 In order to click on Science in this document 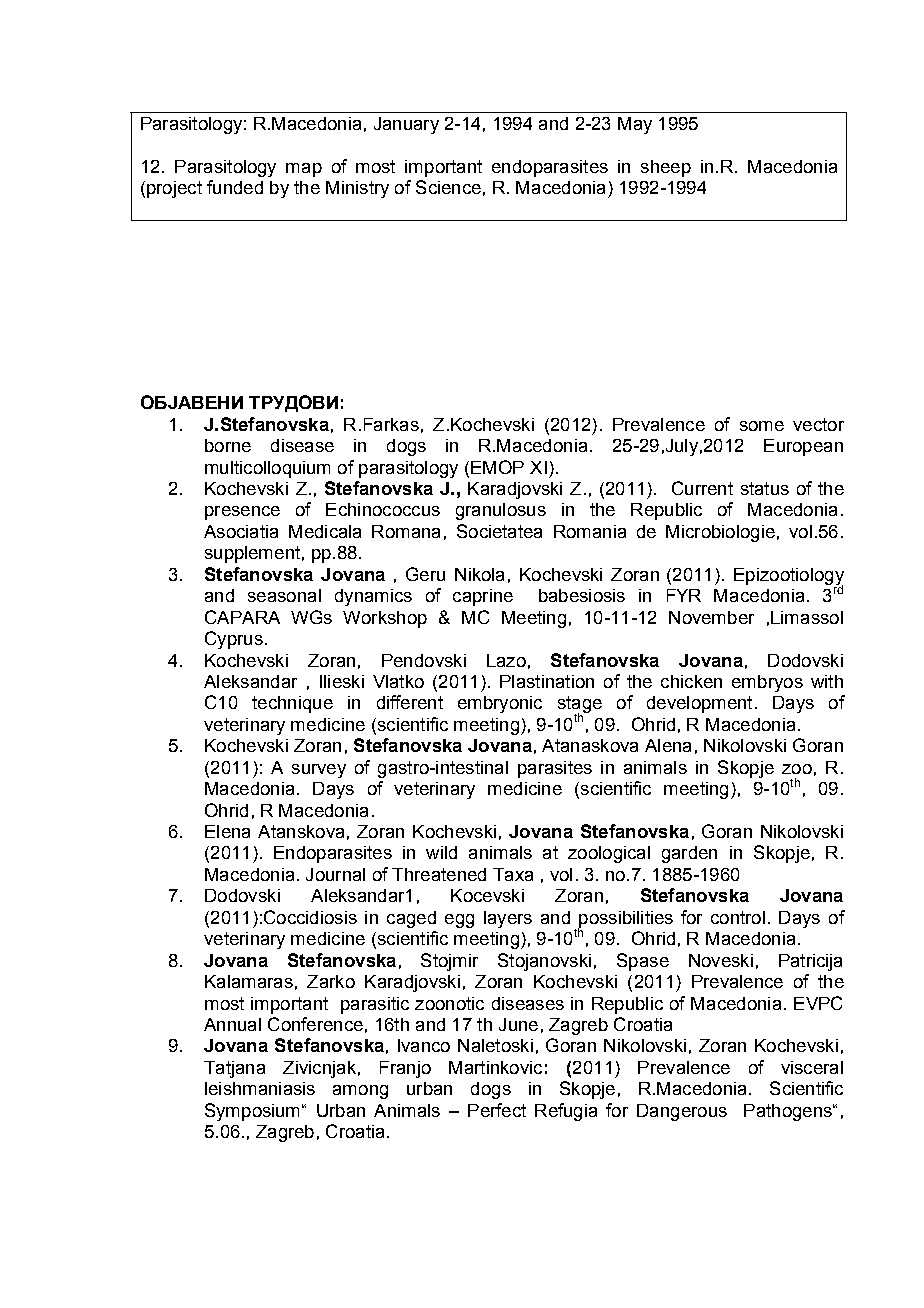, I will do `click(448, 187)`.
